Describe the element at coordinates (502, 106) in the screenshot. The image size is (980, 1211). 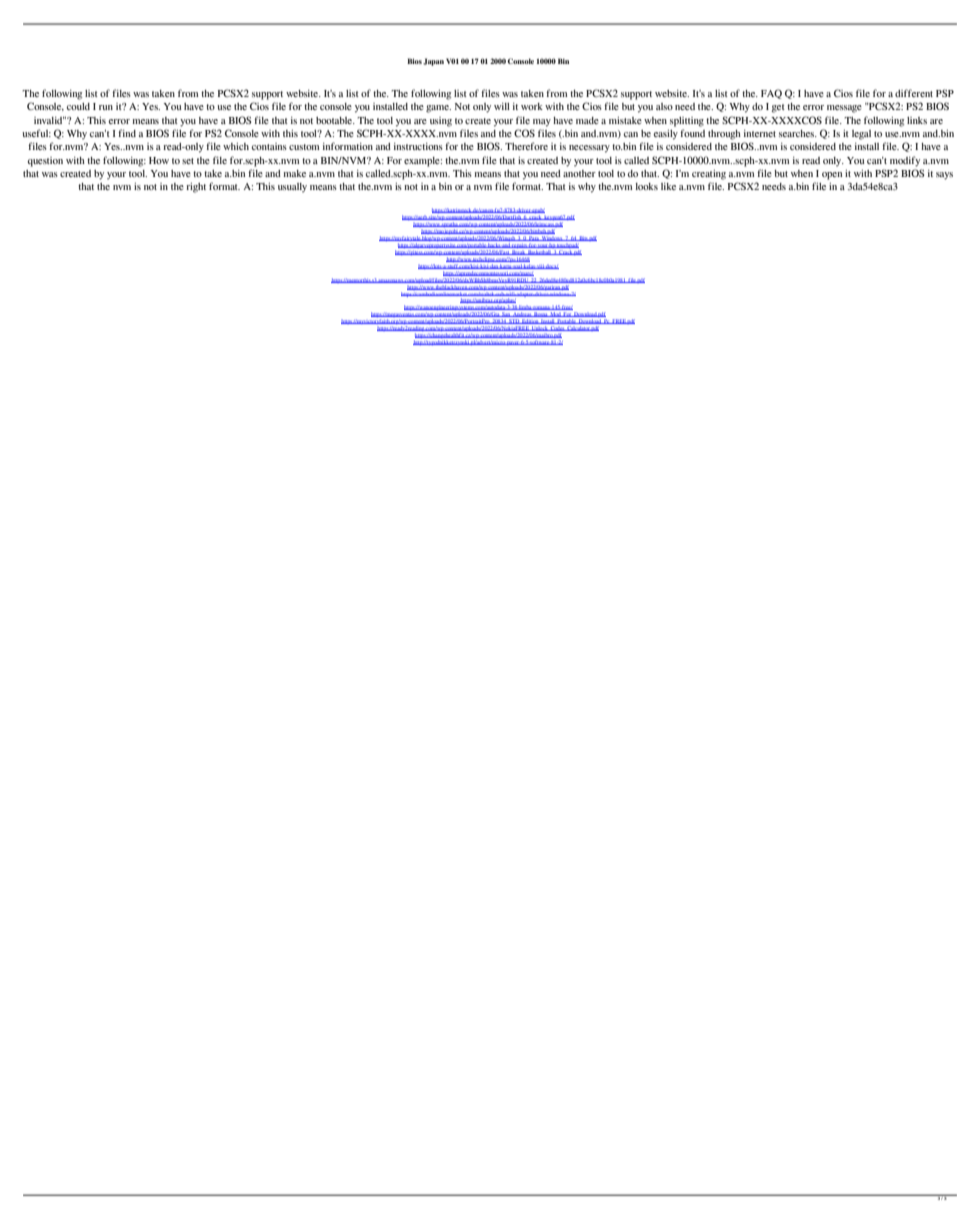
I see `will` at that location.
